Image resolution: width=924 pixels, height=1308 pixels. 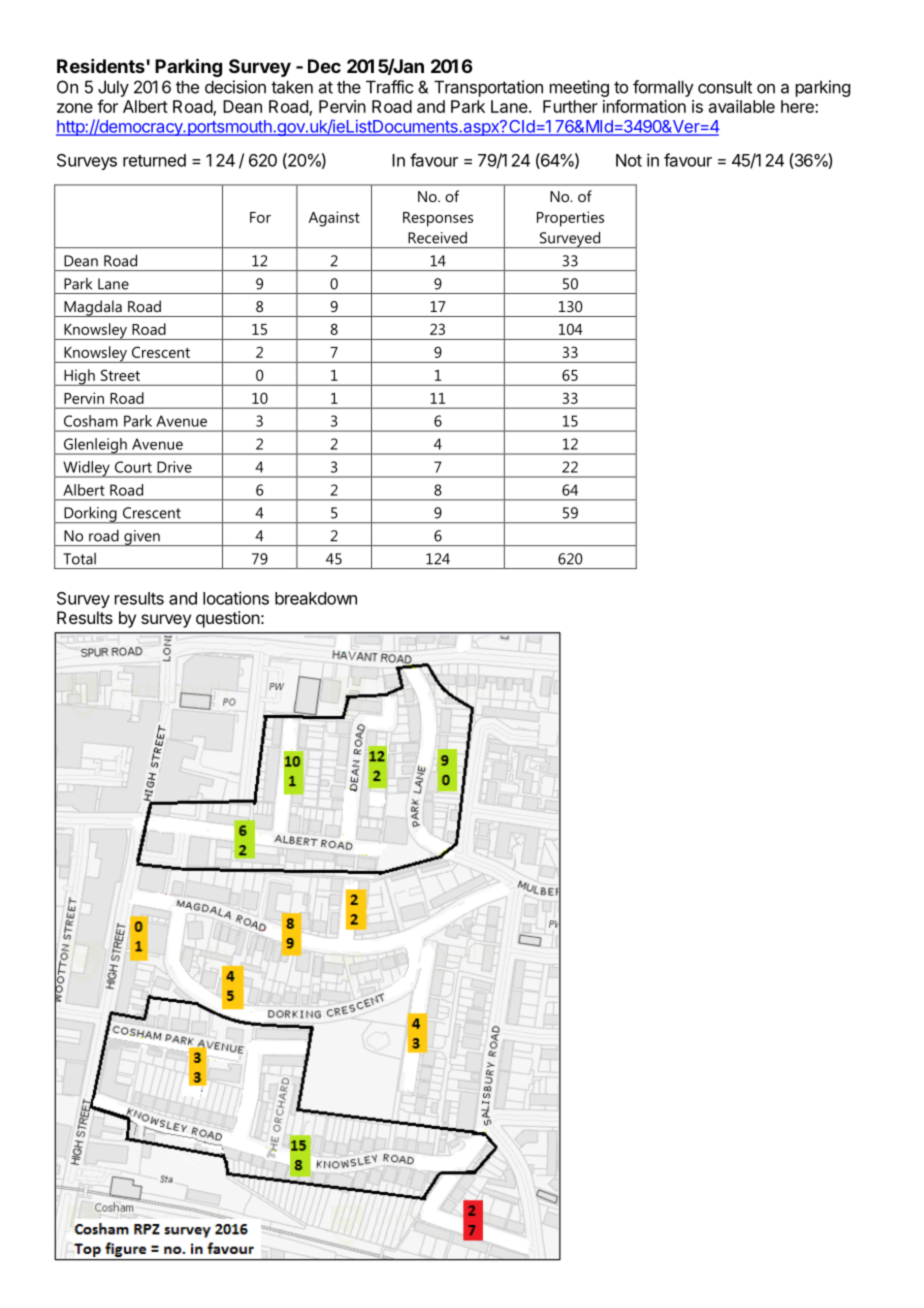 What do you see at coordinates (438, 219) in the screenshot?
I see `Responses` at bounding box center [438, 219].
